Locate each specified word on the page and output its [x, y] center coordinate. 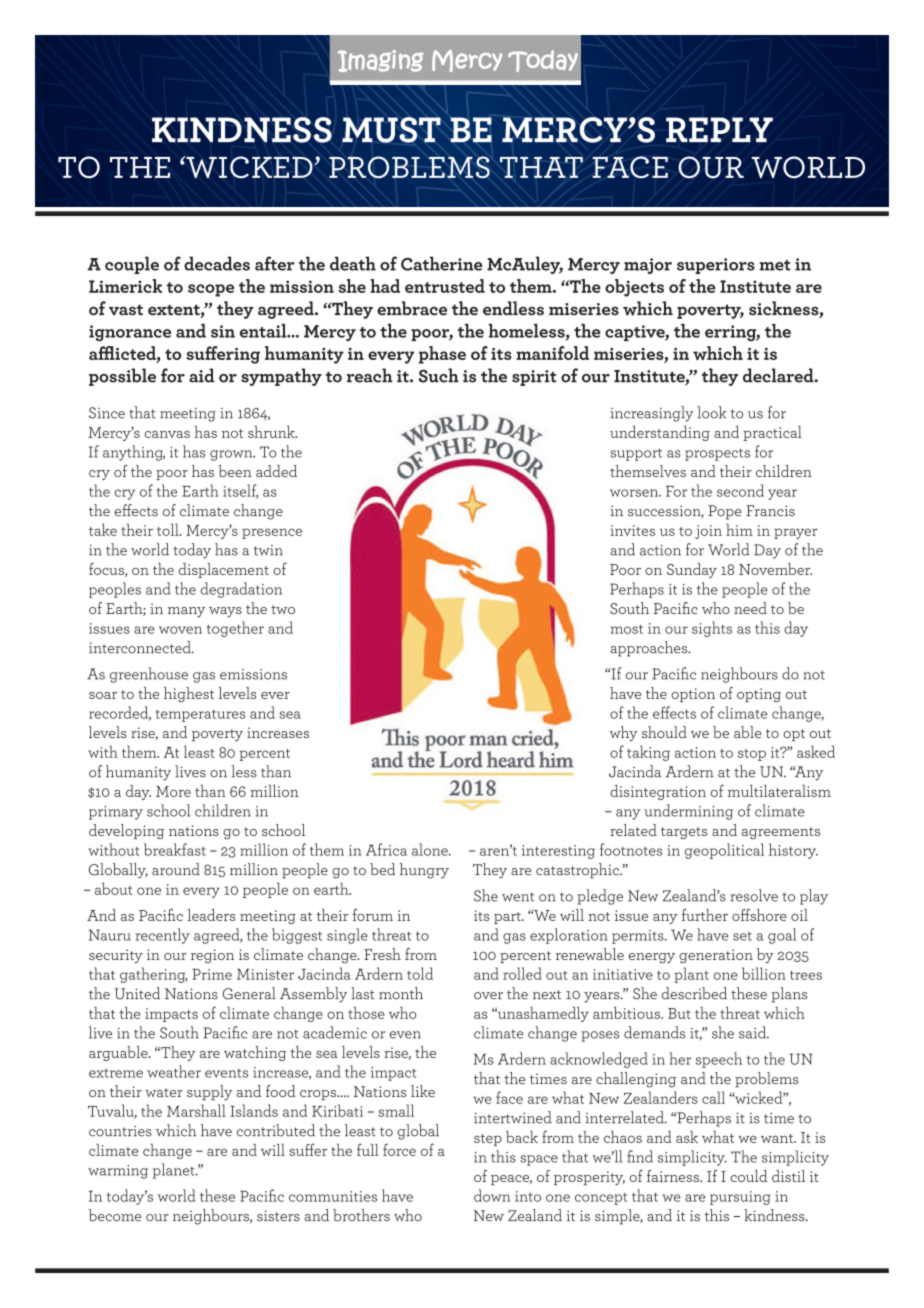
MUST [391, 130]
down [492, 1195]
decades [217, 263]
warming [118, 1172]
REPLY [719, 129]
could [748, 1176]
